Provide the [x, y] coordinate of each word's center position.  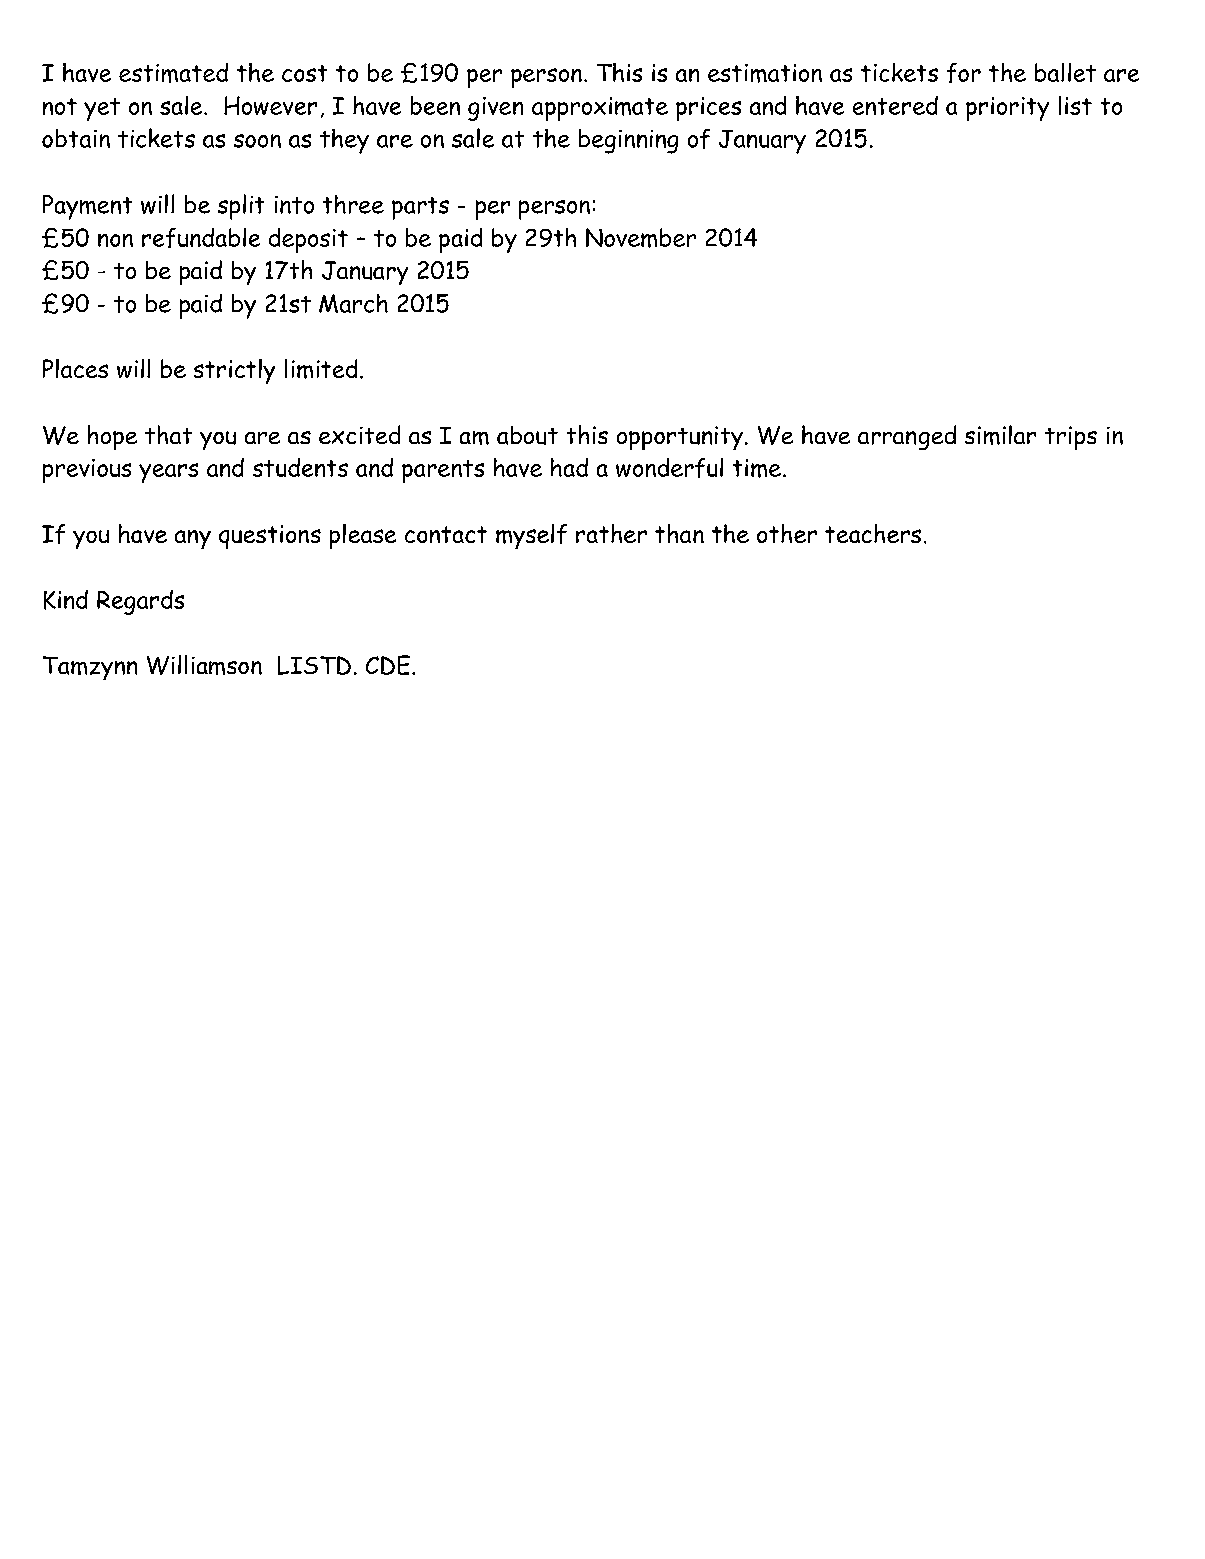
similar [1000, 435]
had [569, 467]
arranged [907, 437]
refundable [201, 238]
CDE [389, 665]
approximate [600, 109]
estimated [173, 73]
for [964, 73]
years [168, 473]
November [641, 238]
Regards [140, 602]
